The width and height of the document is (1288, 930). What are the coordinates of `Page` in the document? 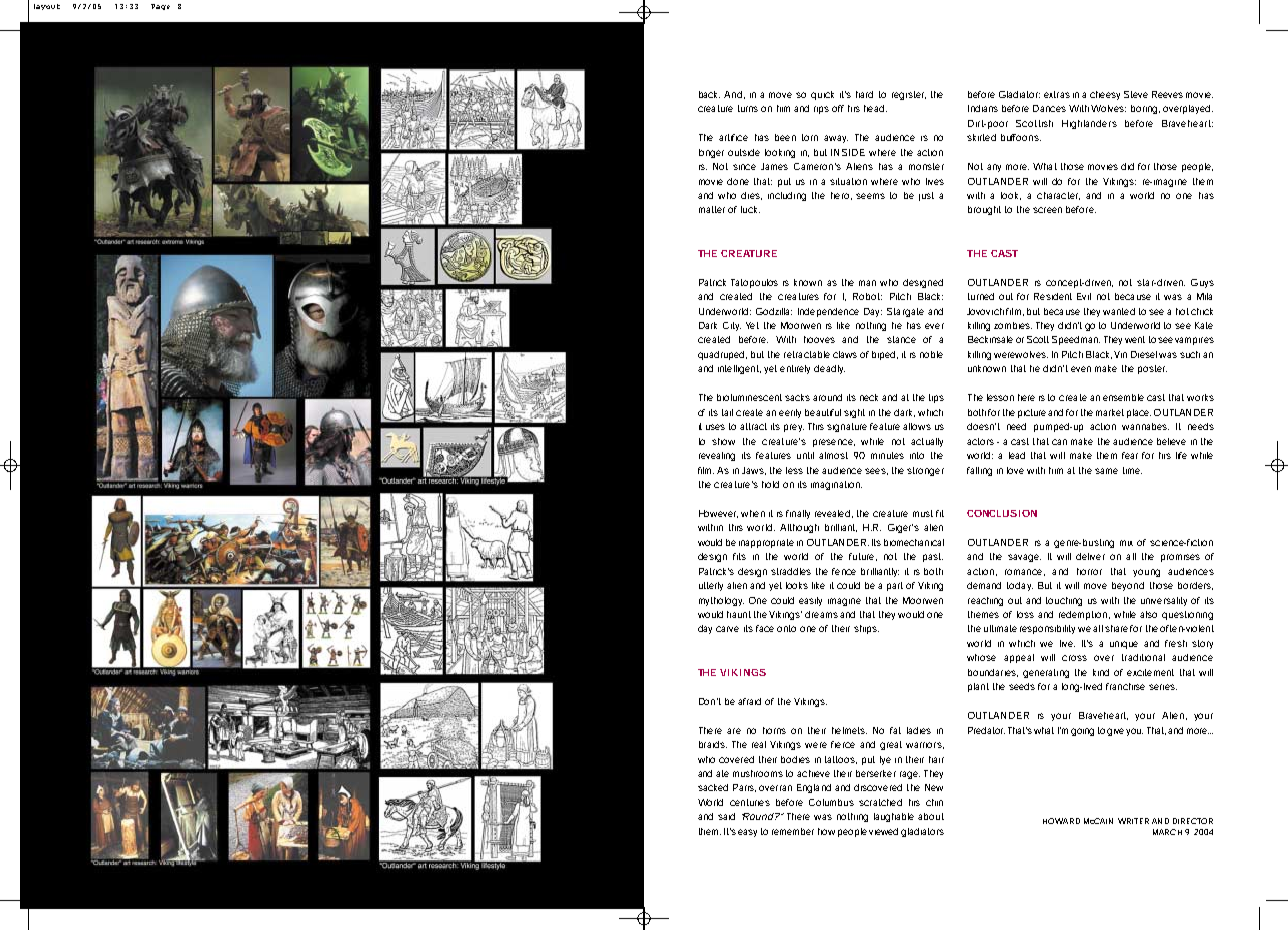 It's located at (160, 7).
